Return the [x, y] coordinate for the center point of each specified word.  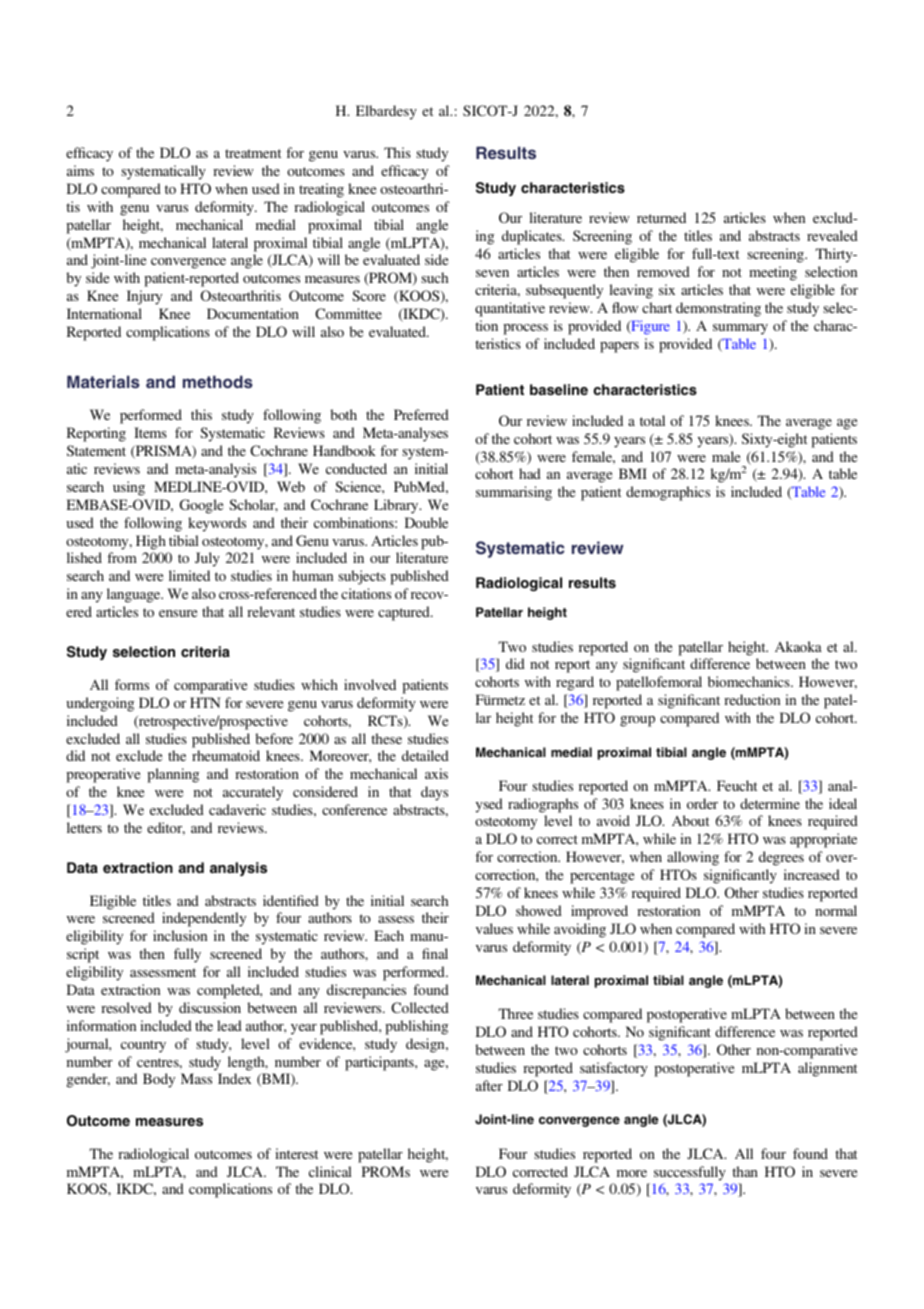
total [652, 420]
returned [661, 217]
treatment [253, 153]
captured [405, 613]
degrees [781, 858]
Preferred [421, 414]
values [494, 928]
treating [321, 190]
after [489, 1085]
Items [150, 432]
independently [204, 919]
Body [159, 1080]
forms [132, 684]
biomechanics [750, 681]
